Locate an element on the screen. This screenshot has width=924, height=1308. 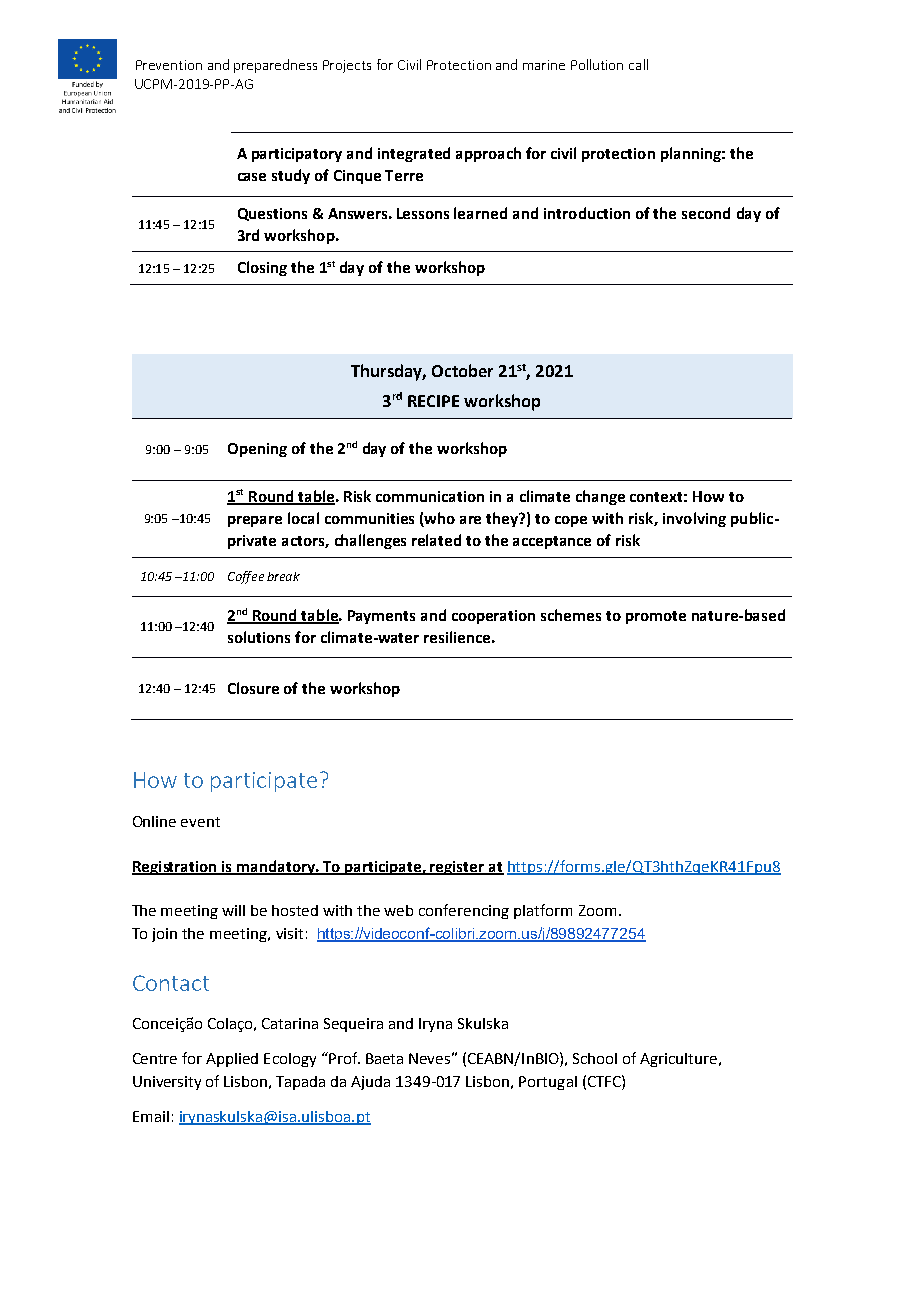
Opening is located at coordinates (257, 450).
